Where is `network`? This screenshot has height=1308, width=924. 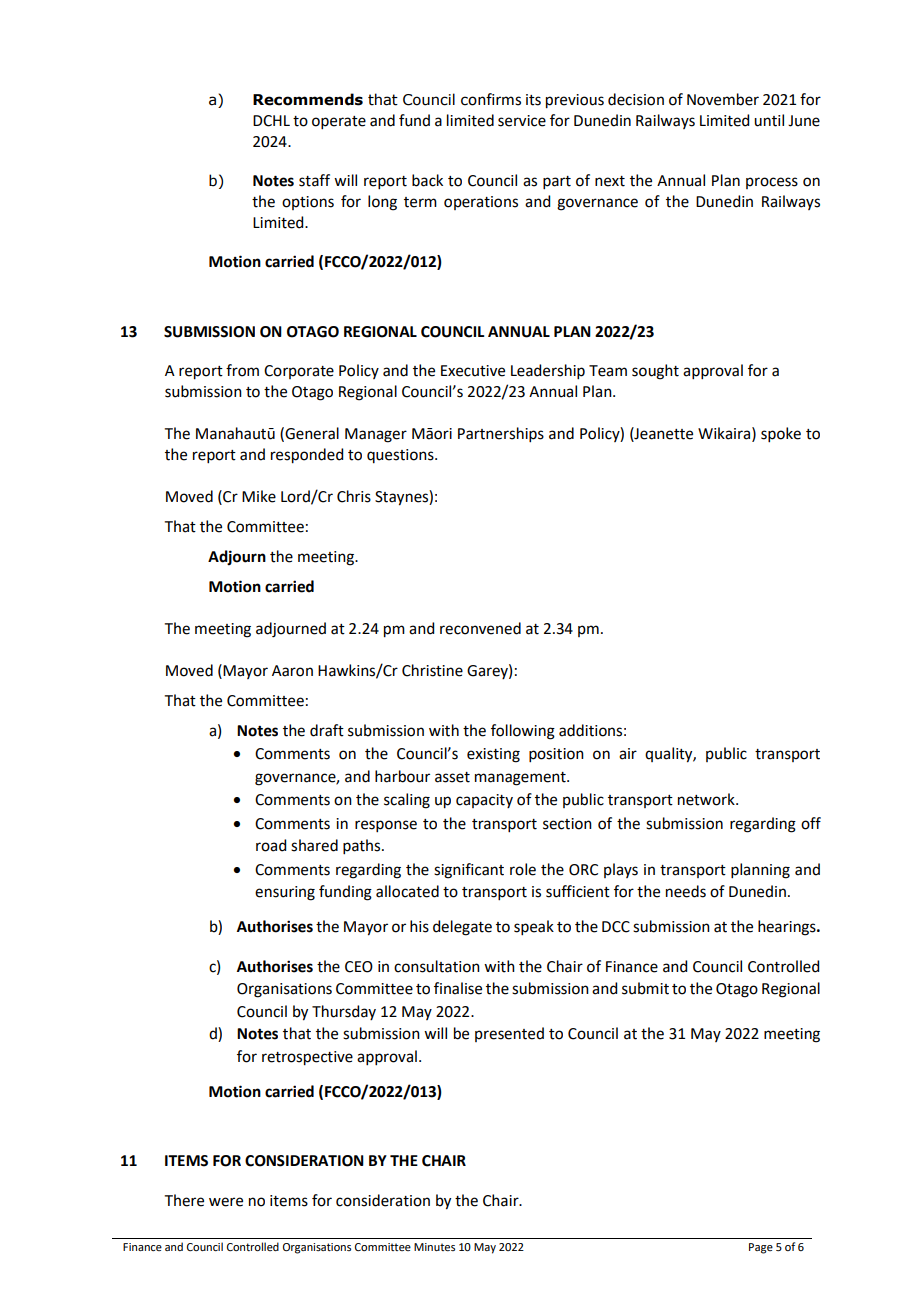 network is located at coordinates (707, 799).
